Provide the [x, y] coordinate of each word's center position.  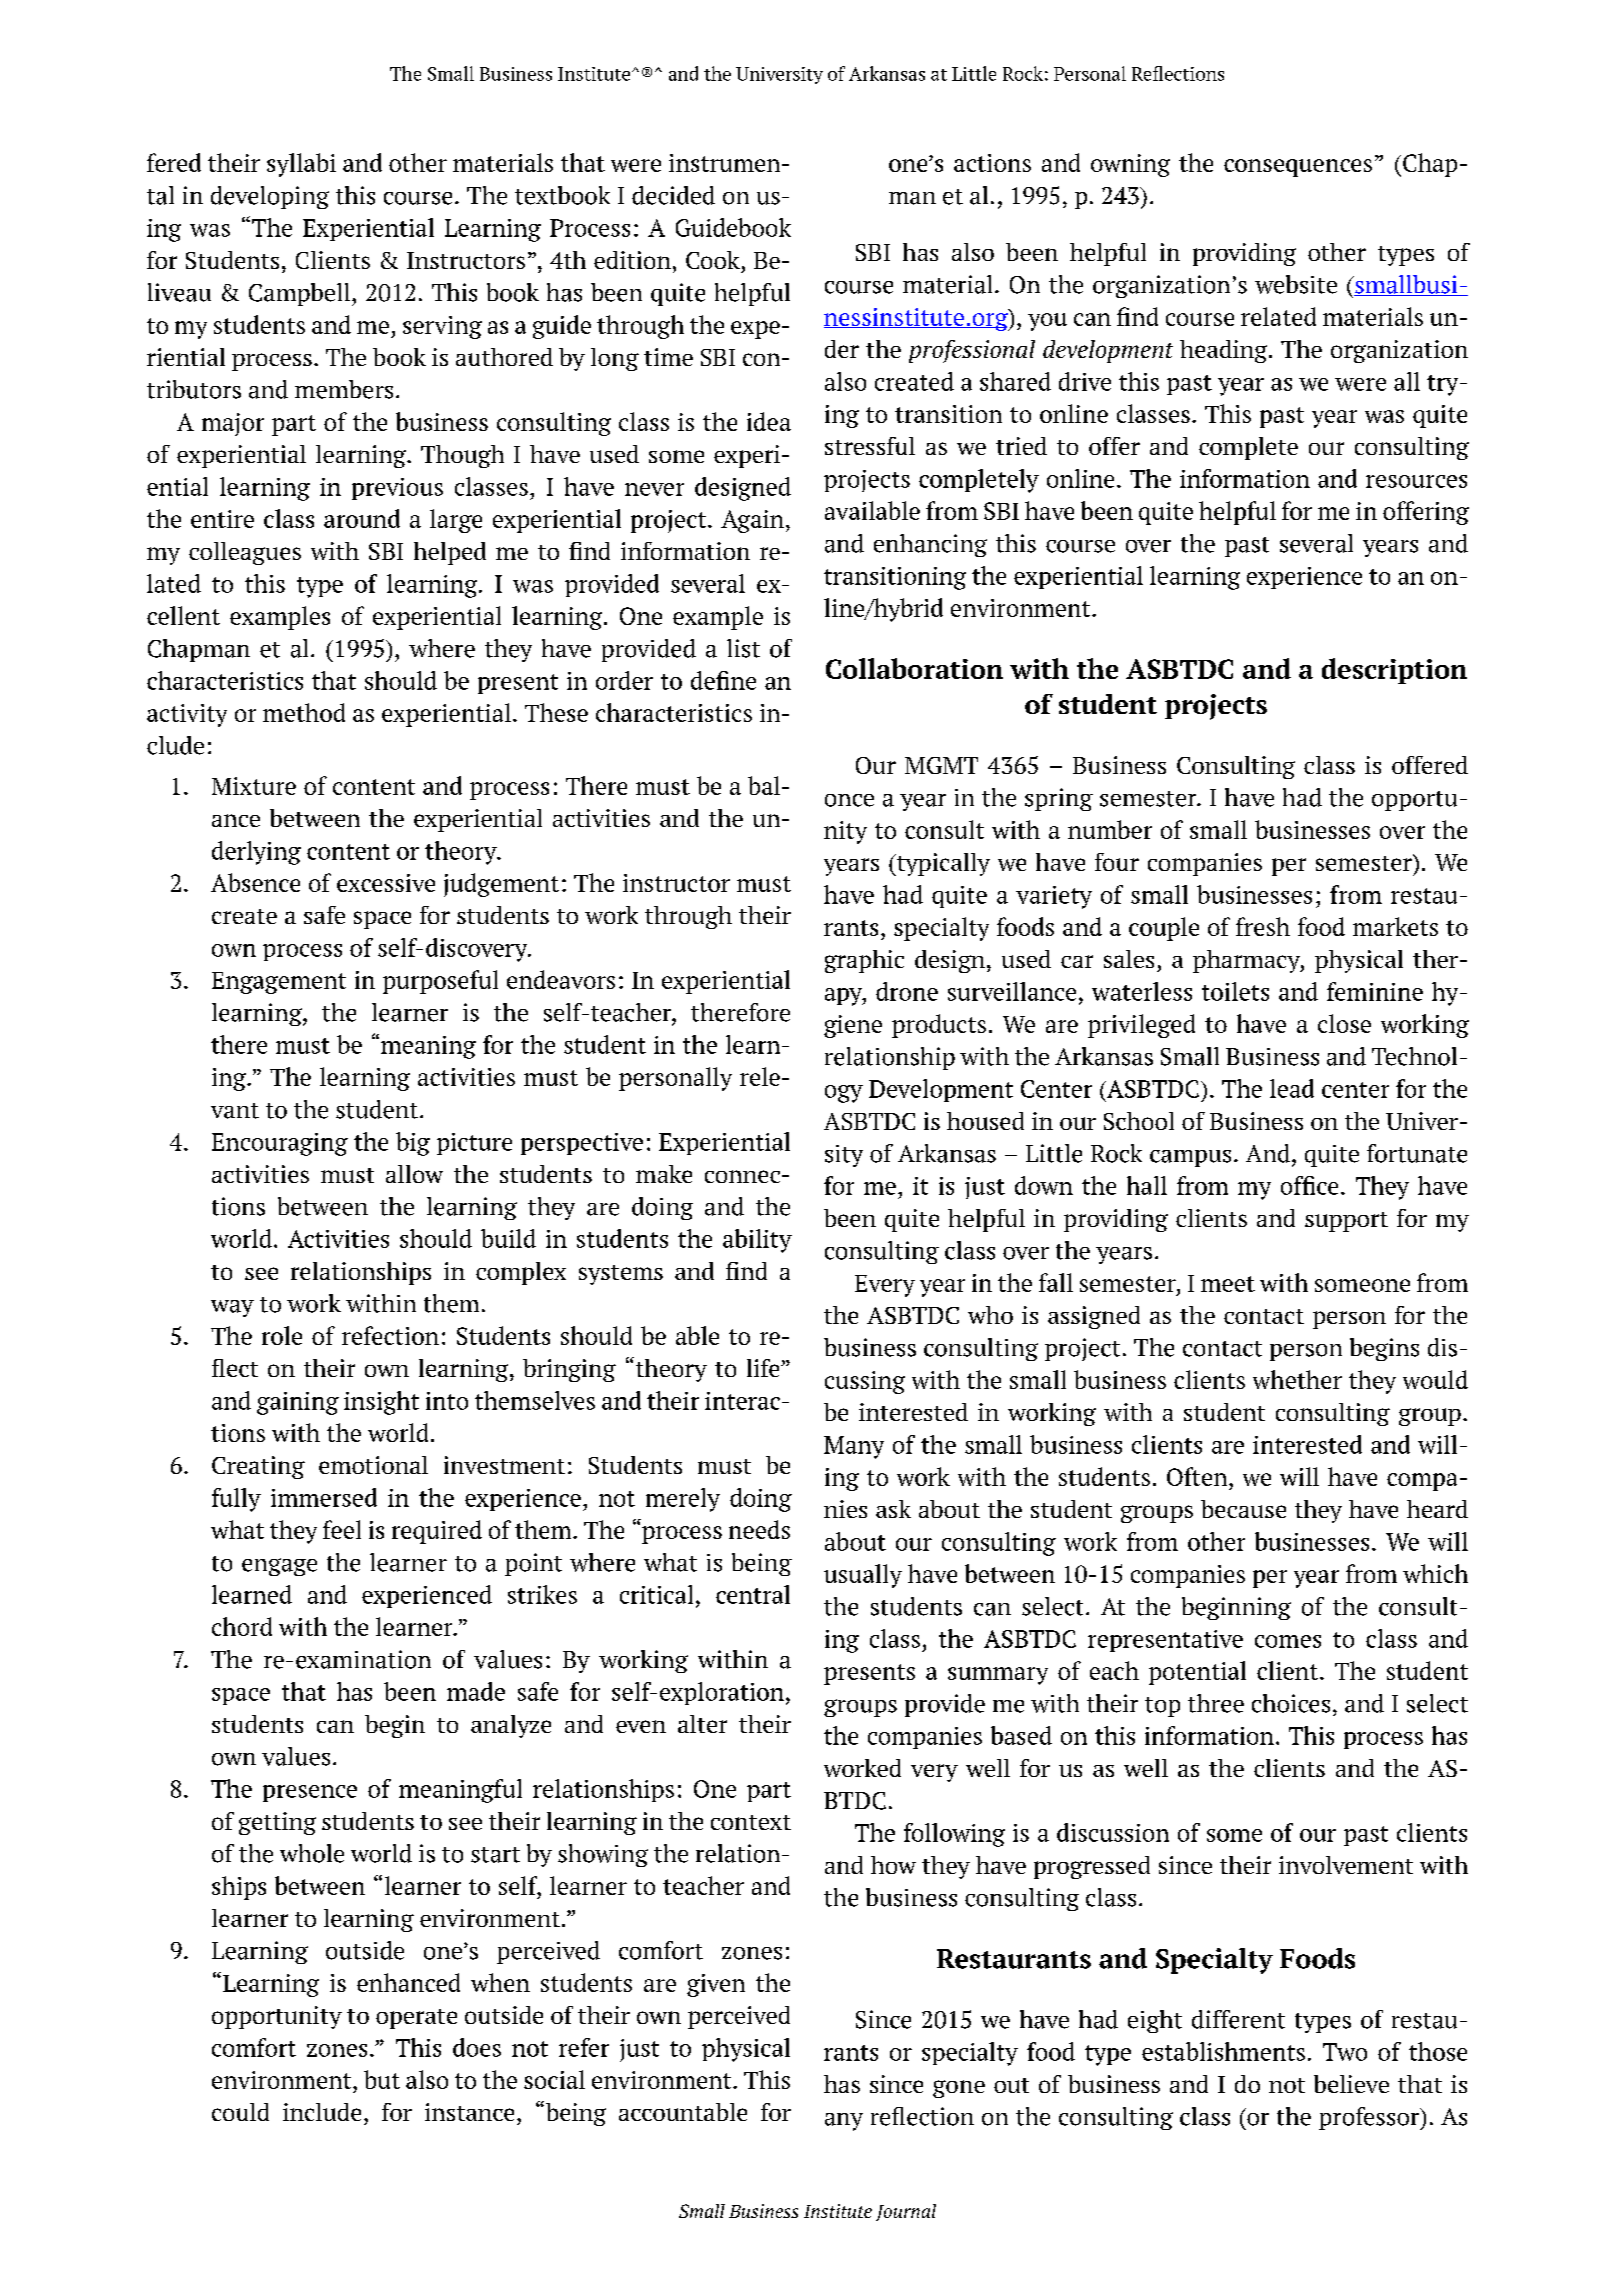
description [1394, 671]
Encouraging [280, 1144]
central [753, 1594]
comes [1288, 1641]
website [1296, 284]
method [304, 712]
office [1309, 1185]
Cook [713, 260]
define [723, 680]
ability [757, 1241]
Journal [906, 2212]
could [240, 2112]
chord [242, 1626]
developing [270, 197]
